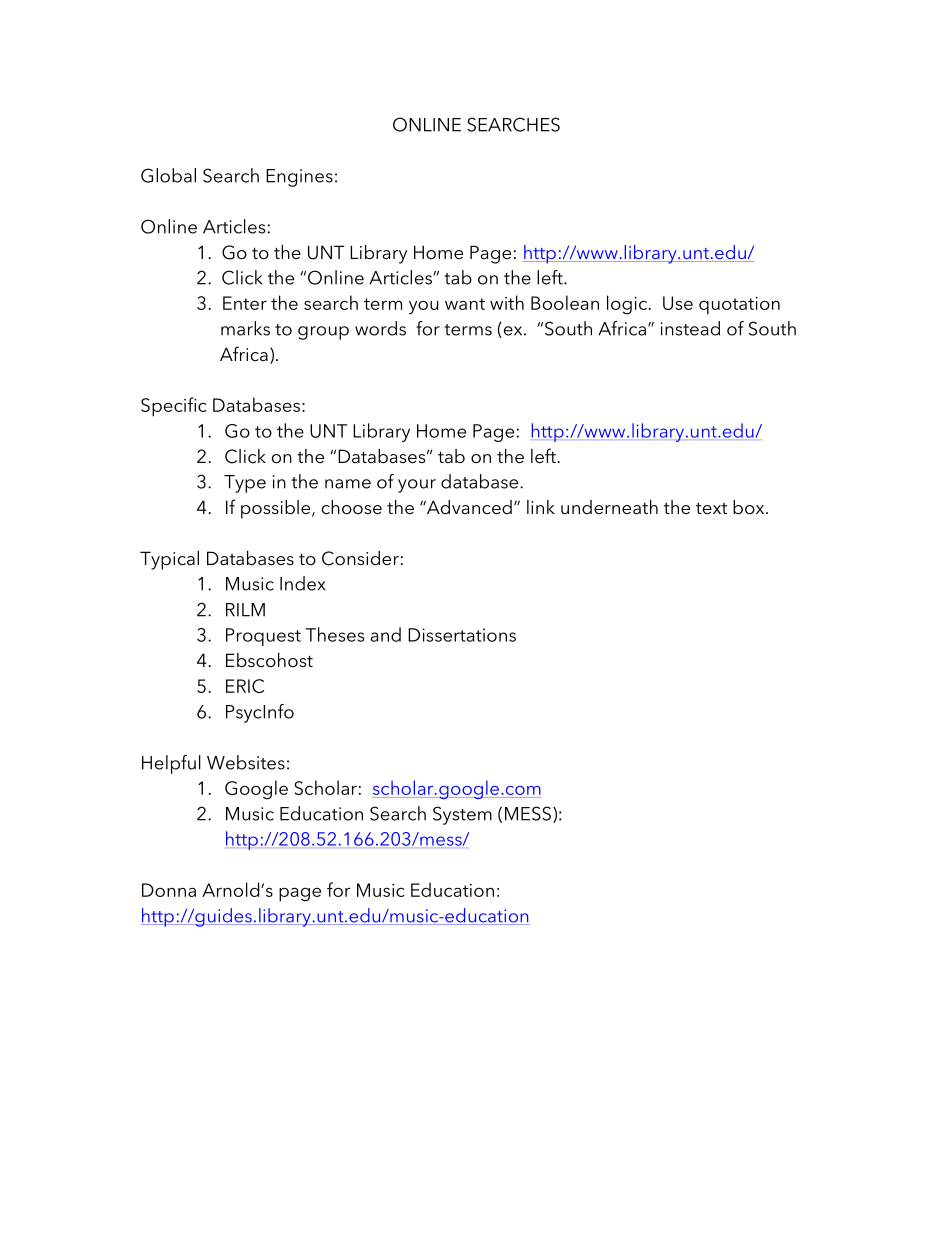  I want to click on Dissertations, so click(462, 635).
